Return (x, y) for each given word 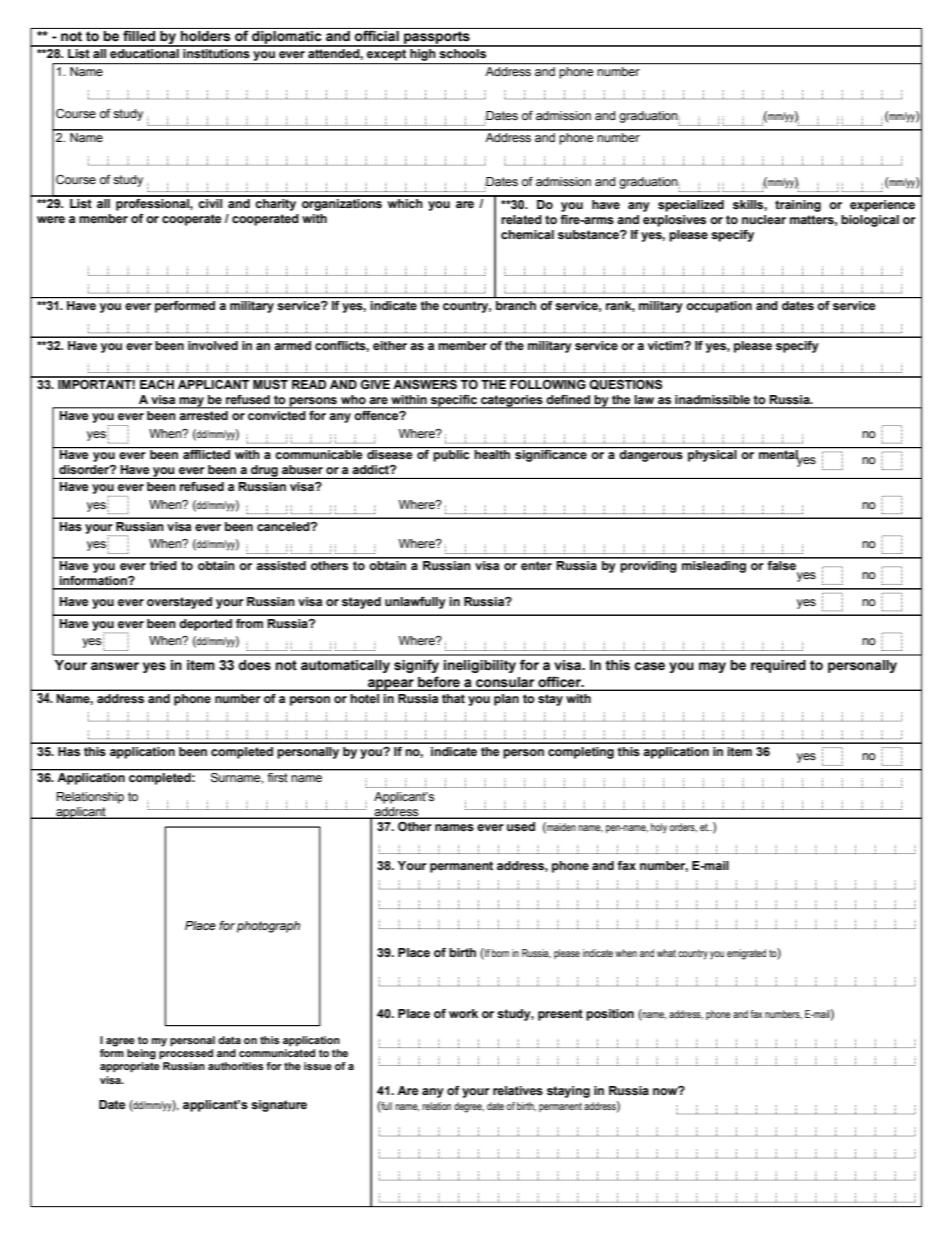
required (778, 666)
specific (454, 401)
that (453, 698)
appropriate (130, 1067)
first (277, 777)
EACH (157, 383)
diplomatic (287, 39)
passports (437, 39)
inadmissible (712, 400)
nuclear (764, 220)
